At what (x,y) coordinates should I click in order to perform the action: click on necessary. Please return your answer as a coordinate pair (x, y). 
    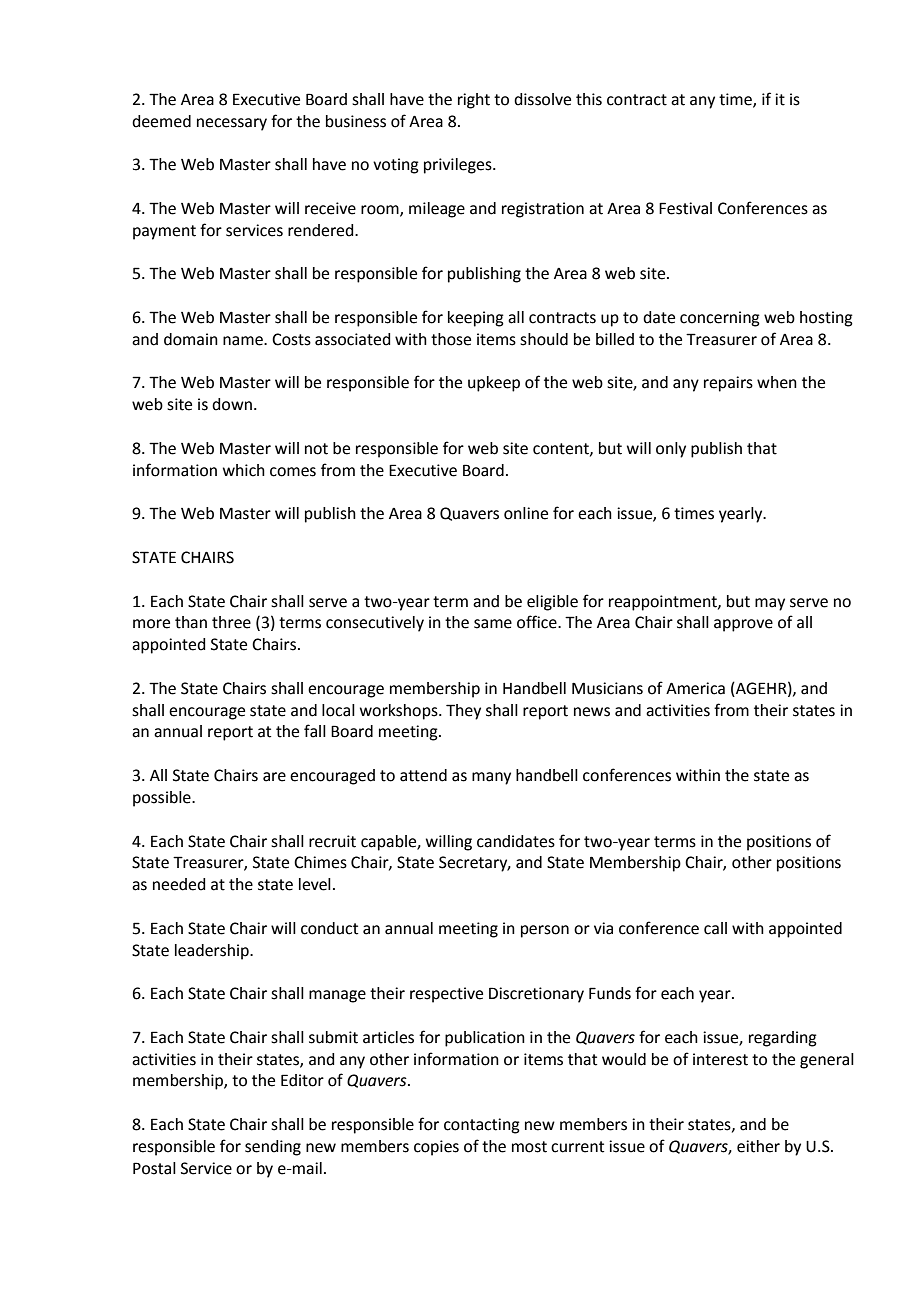
    Looking at the image, I should click on (232, 124).
